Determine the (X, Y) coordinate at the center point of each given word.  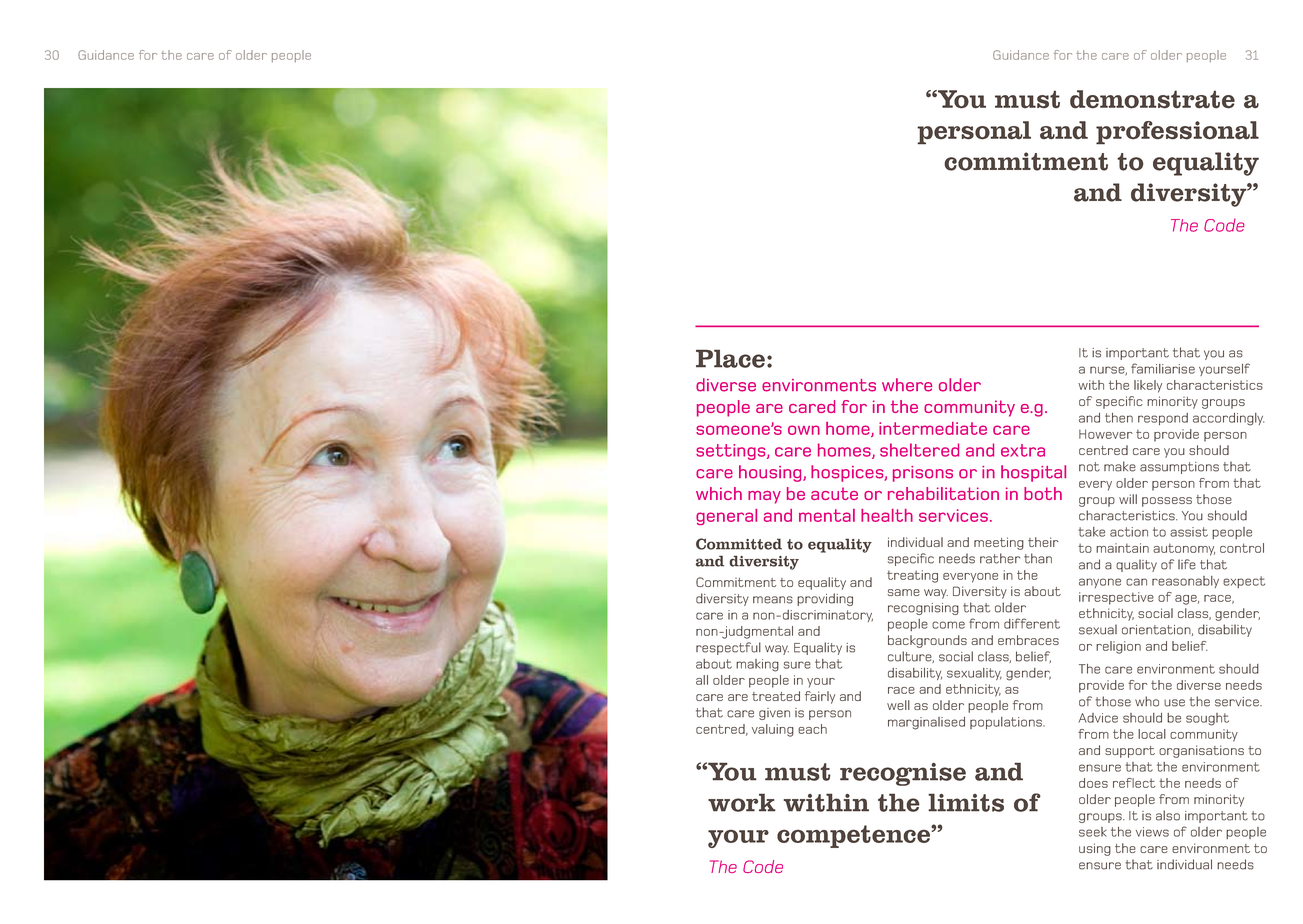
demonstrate (1152, 99)
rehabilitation (943, 493)
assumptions (1179, 468)
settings (732, 452)
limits (966, 802)
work (742, 802)
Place (730, 359)
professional (1177, 132)
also (1168, 815)
